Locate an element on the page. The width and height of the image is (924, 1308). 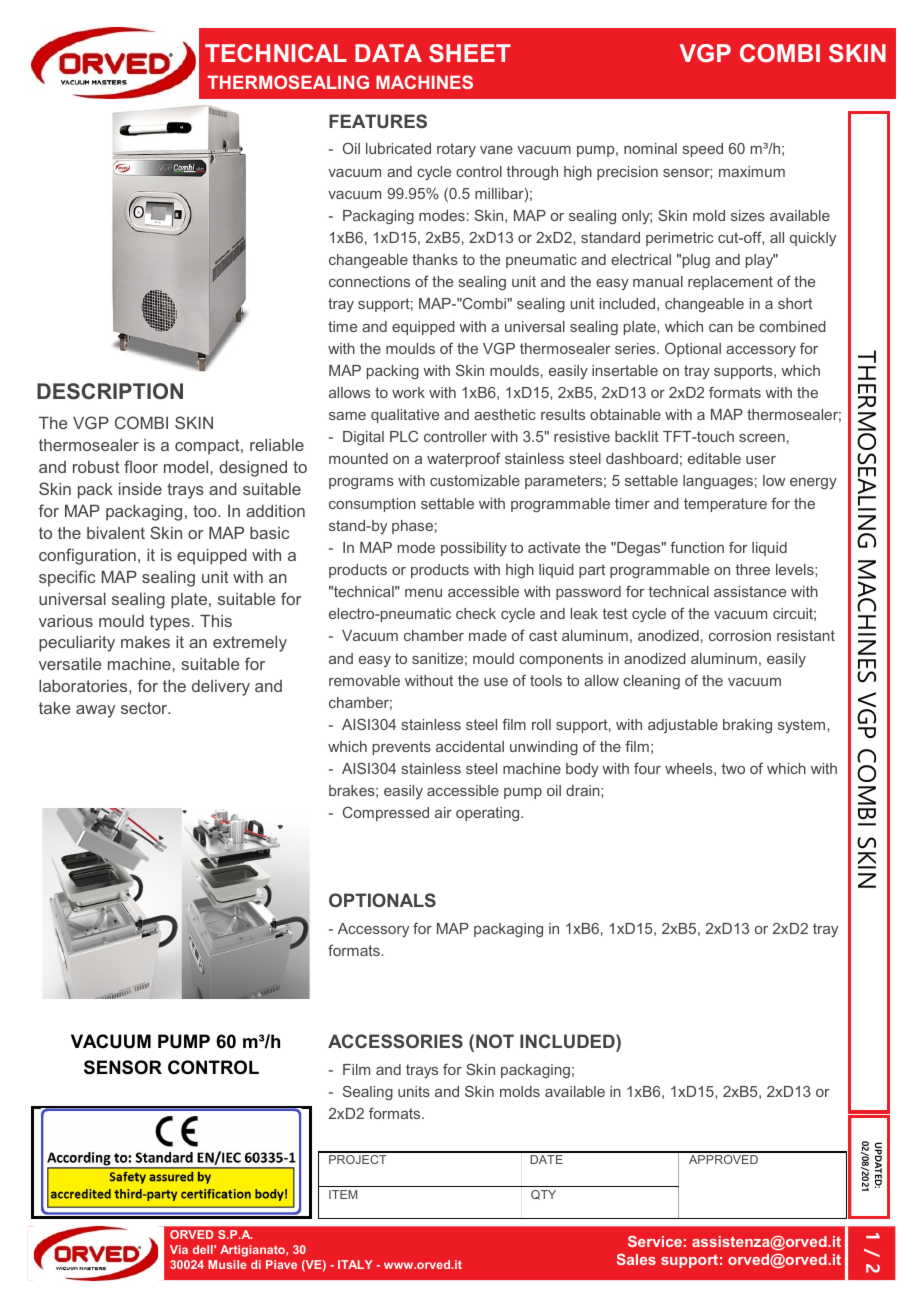
DESCRIPTION is located at coordinates (110, 391).
